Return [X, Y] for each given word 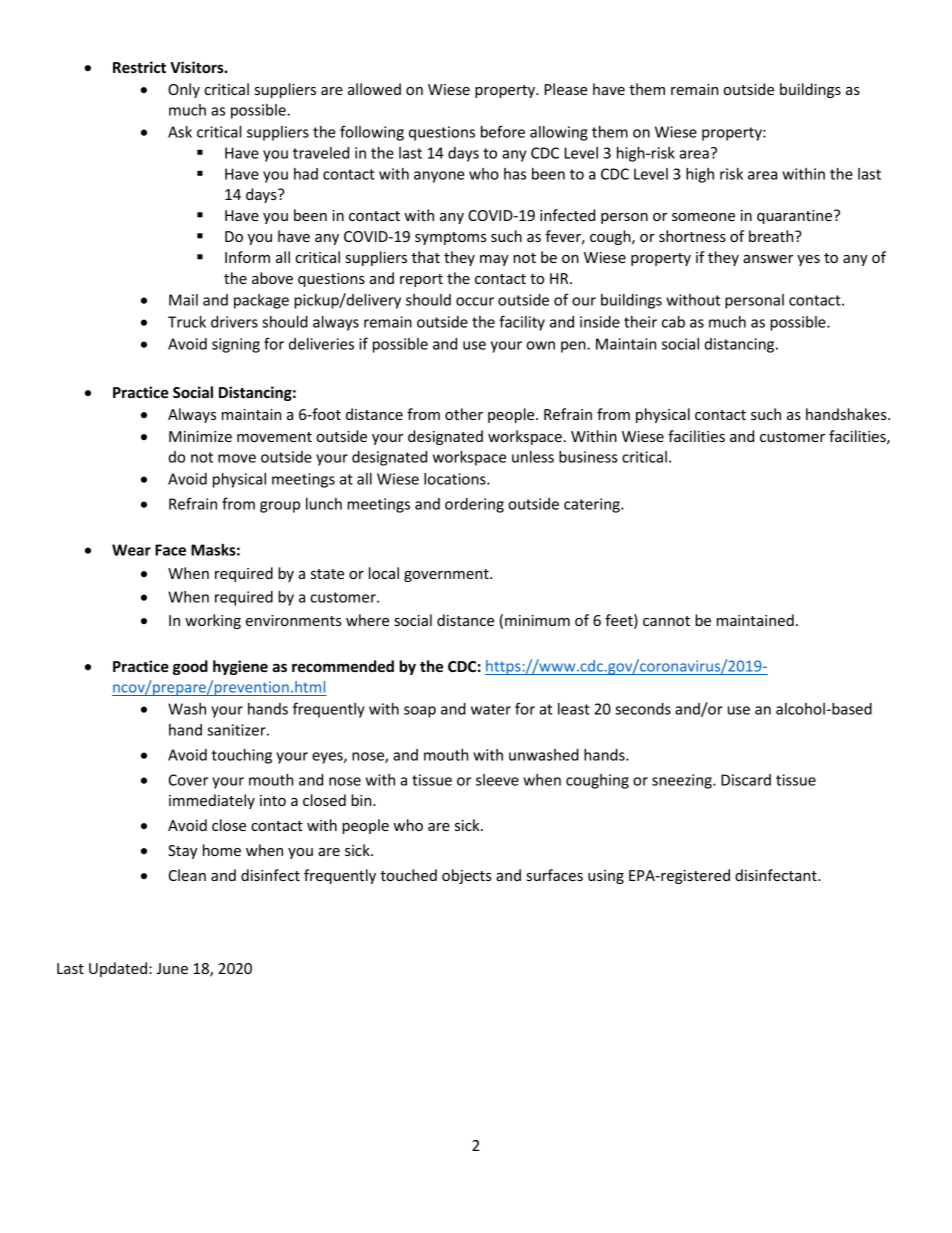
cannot [666, 621]
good [190, 667]
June [172, 968]
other [464, 414]
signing [236, 345]
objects [467, 876]
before [503, 131]
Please [566, 89]
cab [673, 322]
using [606, 877]
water [491, 709]
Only [184, 90]
